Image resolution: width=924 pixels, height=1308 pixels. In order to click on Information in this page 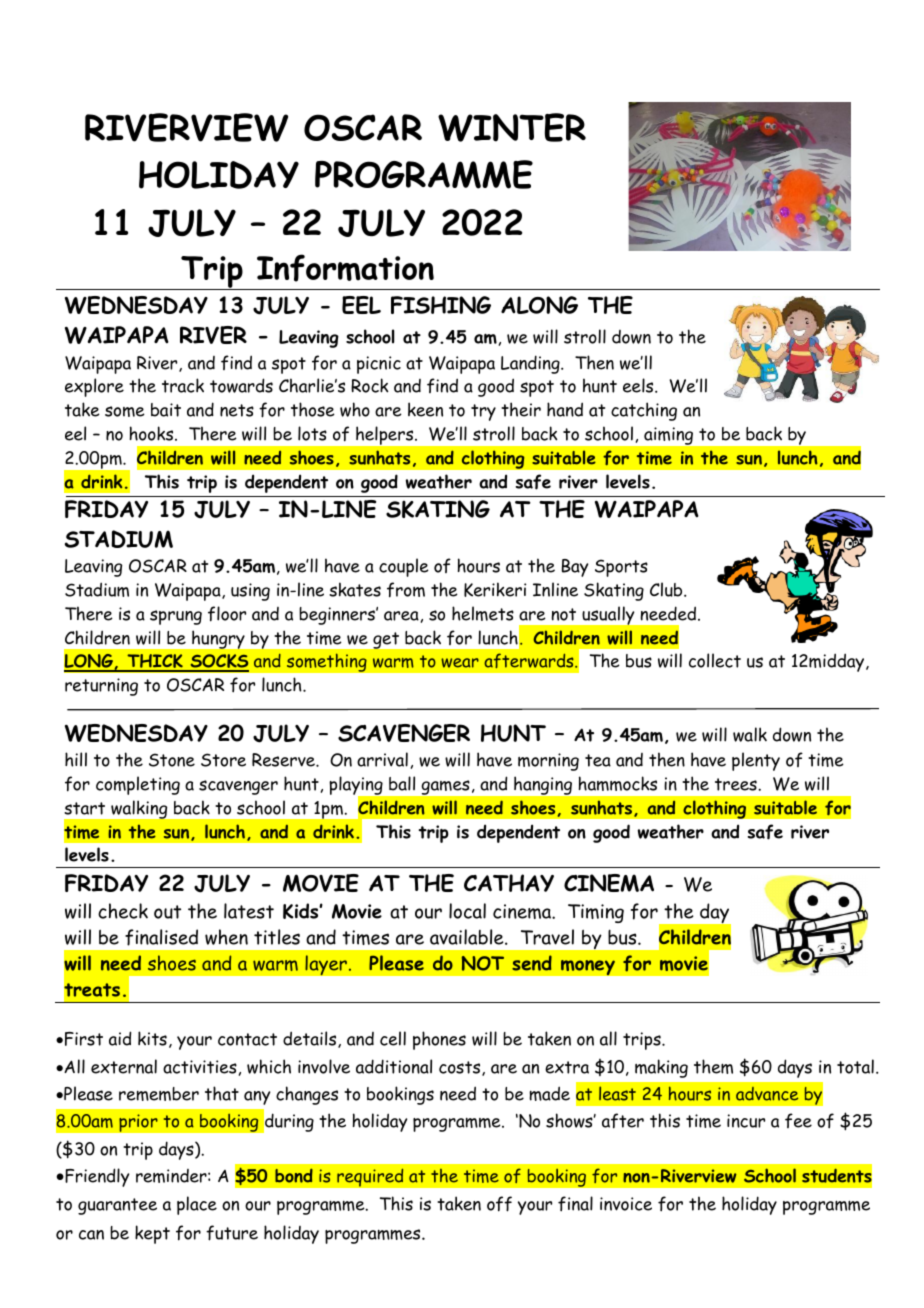, I will do `click(345, 268)`.
